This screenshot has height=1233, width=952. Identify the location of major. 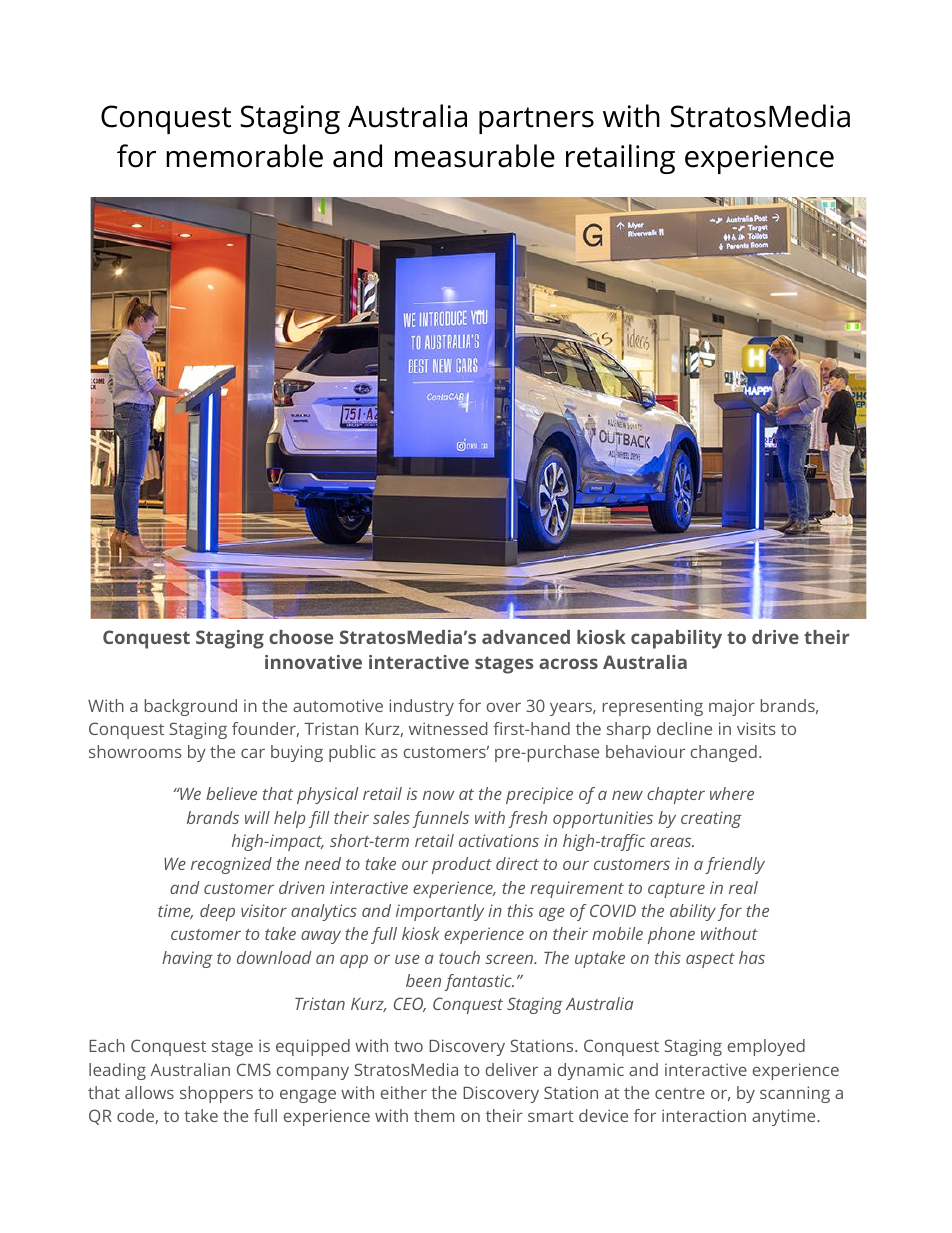
(732, 707).
